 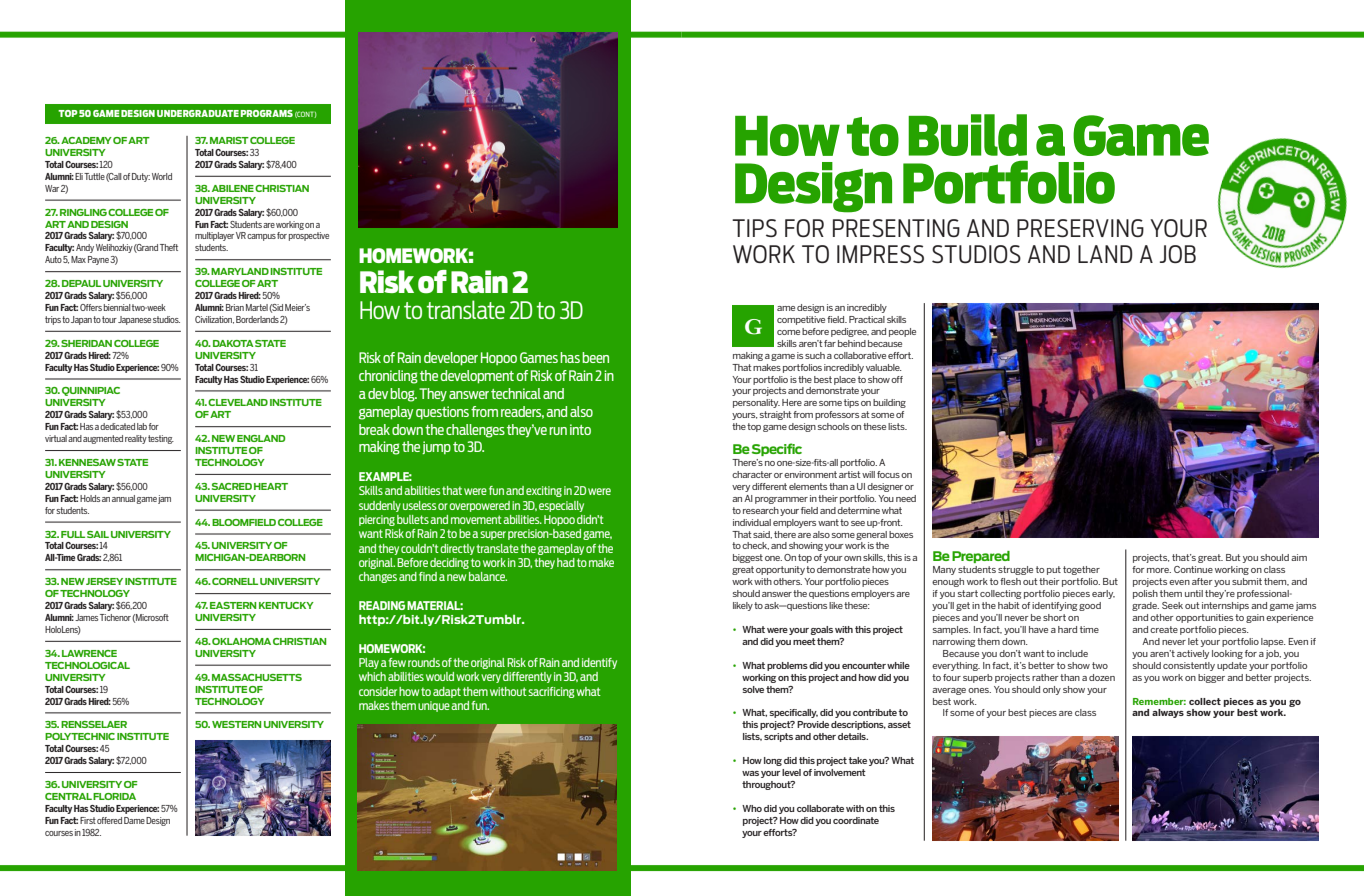 I want to click on SACRED, so click(x=232, y=486).
